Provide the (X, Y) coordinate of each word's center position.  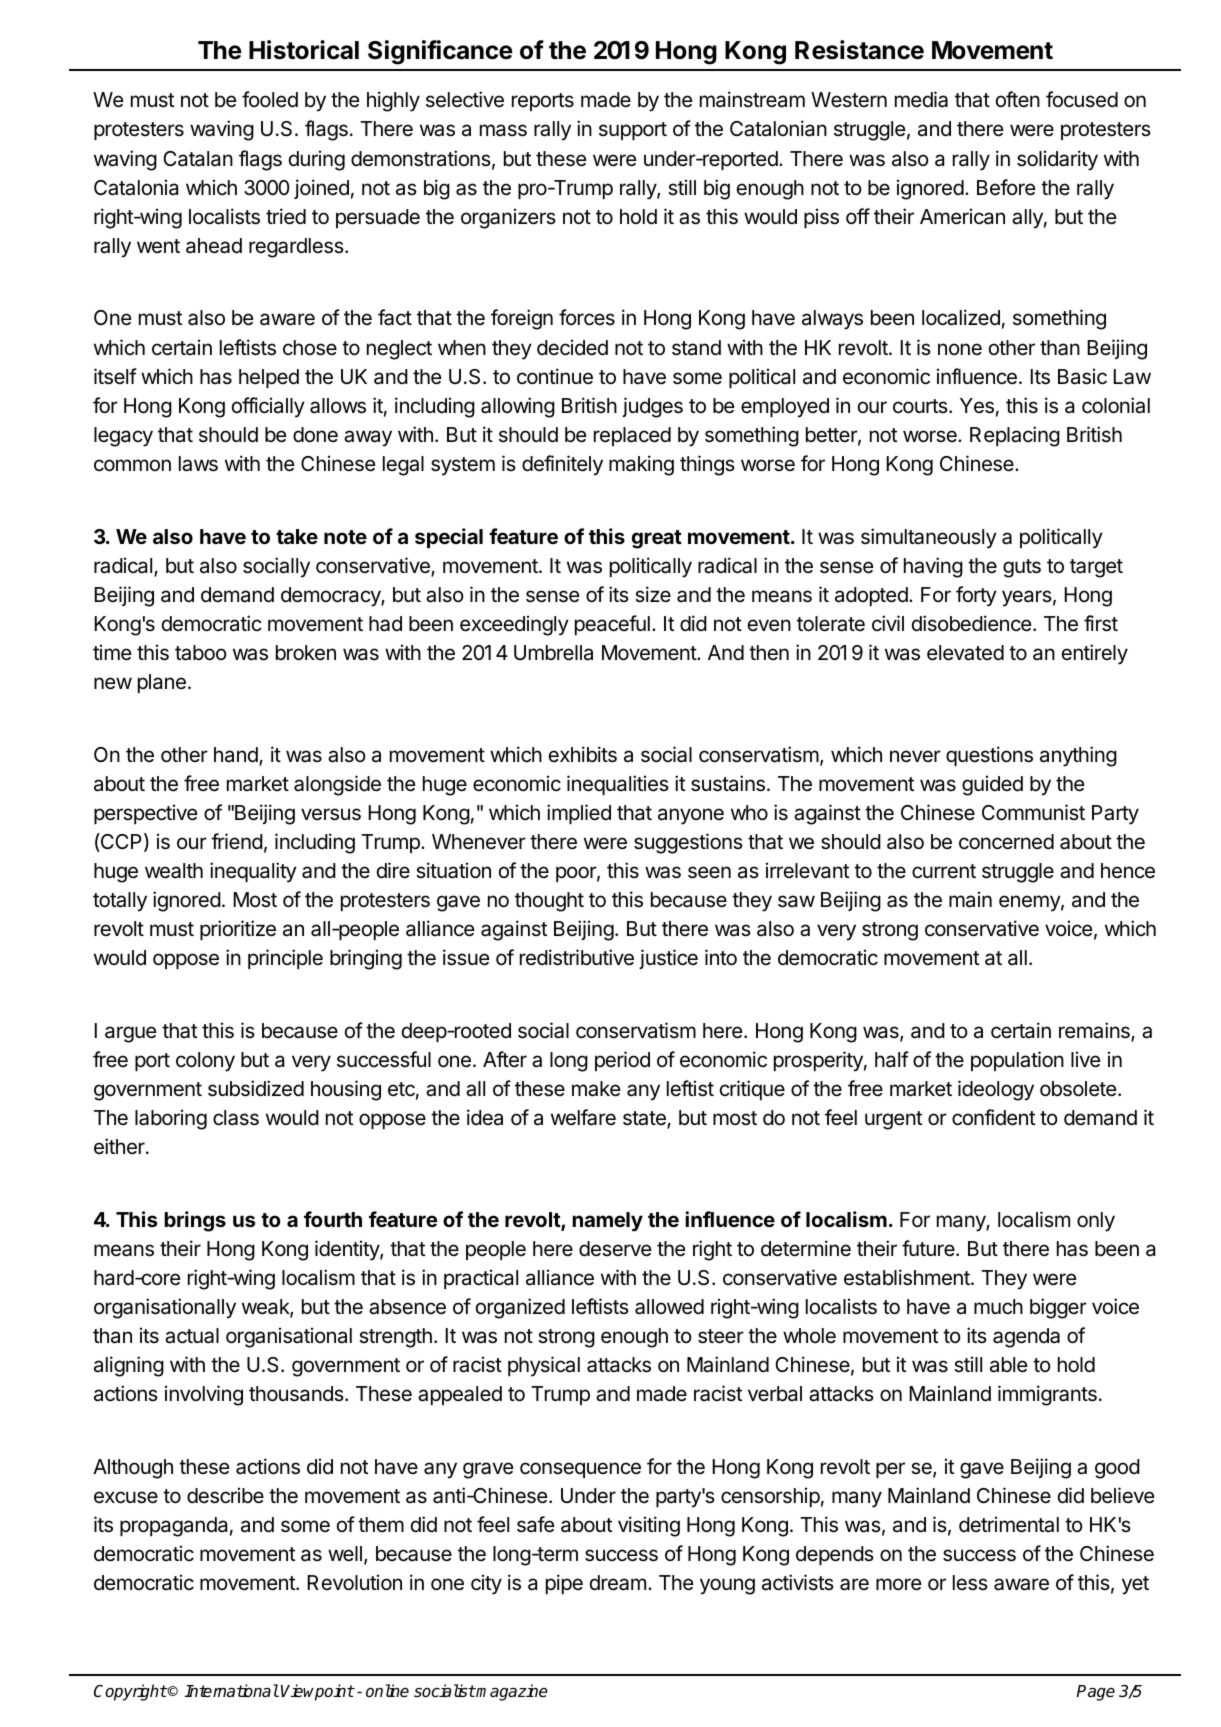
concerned (1006, 842)
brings (195, 1221)
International (232, 1691)
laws (198, 464)
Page (1095, 1693)
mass (503, 130)
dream (618, 1583)
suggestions (688, 843)
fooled (270, 99)
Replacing (1015, 436)
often (1018, 99)
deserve (615, 1249)
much (998, 1307)
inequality (253, 872)
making (641, 465)
